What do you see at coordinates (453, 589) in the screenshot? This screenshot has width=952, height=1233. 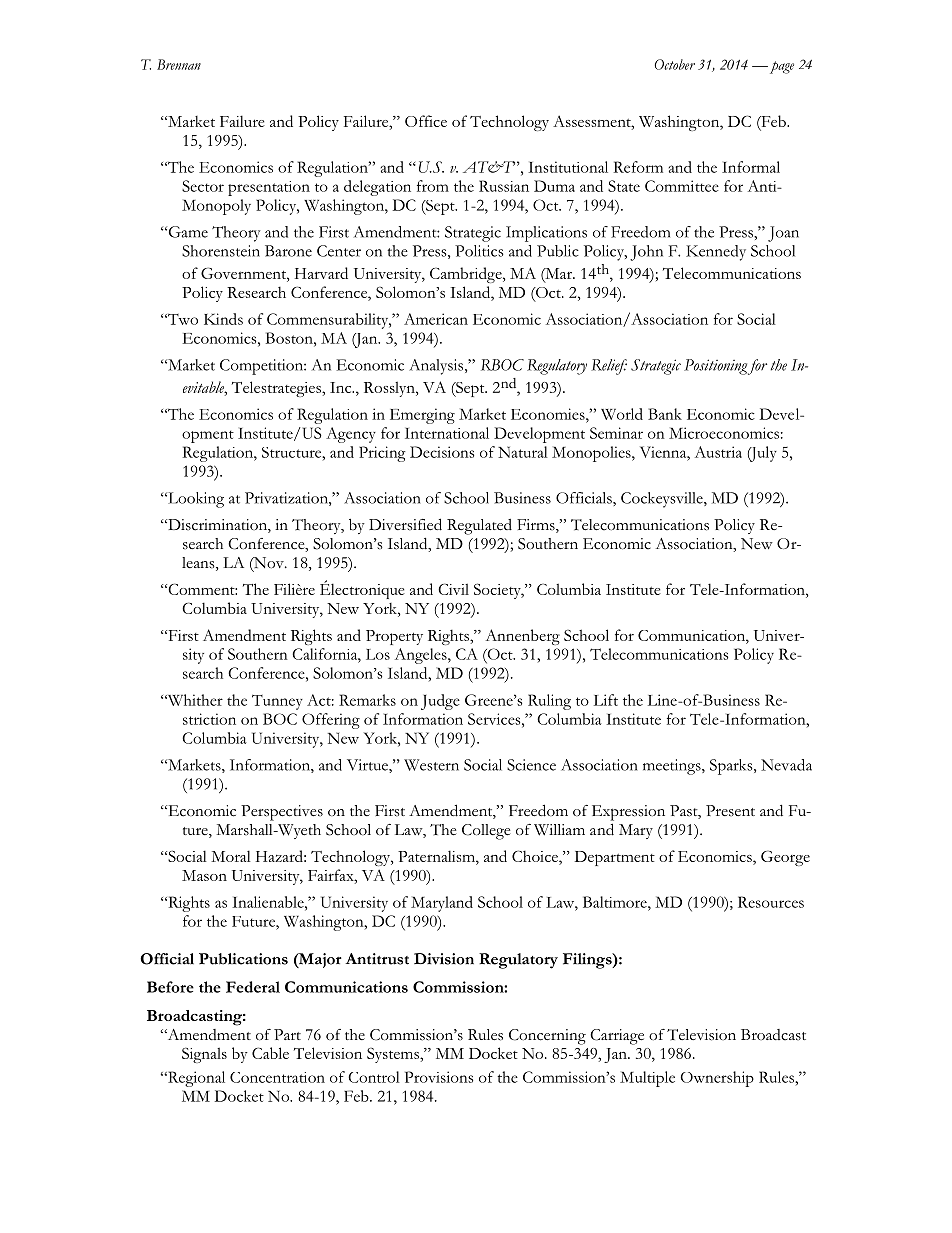 I see `Civil` at bounding box center [453, 589].
